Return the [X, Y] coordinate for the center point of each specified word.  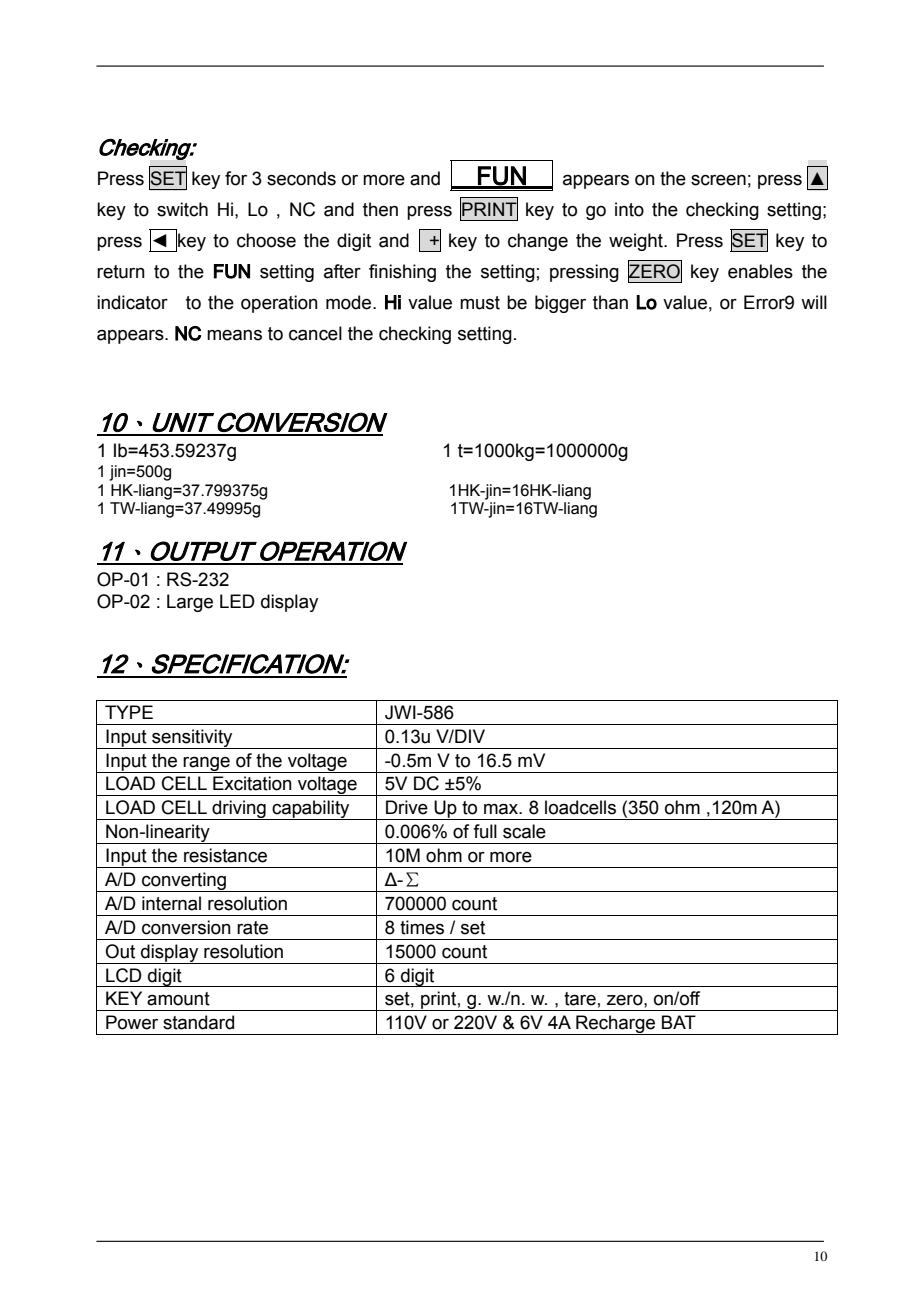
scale [524, 831]
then [380, 209]
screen [718, 180]
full [485, 831]
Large [190, 603]
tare [580, 999]
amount [178, 999]
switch [182, 209]
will [814, 302]
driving [239, 810]
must [480, 303]
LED [237, 601]
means [234, 335]
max [502, 809]
